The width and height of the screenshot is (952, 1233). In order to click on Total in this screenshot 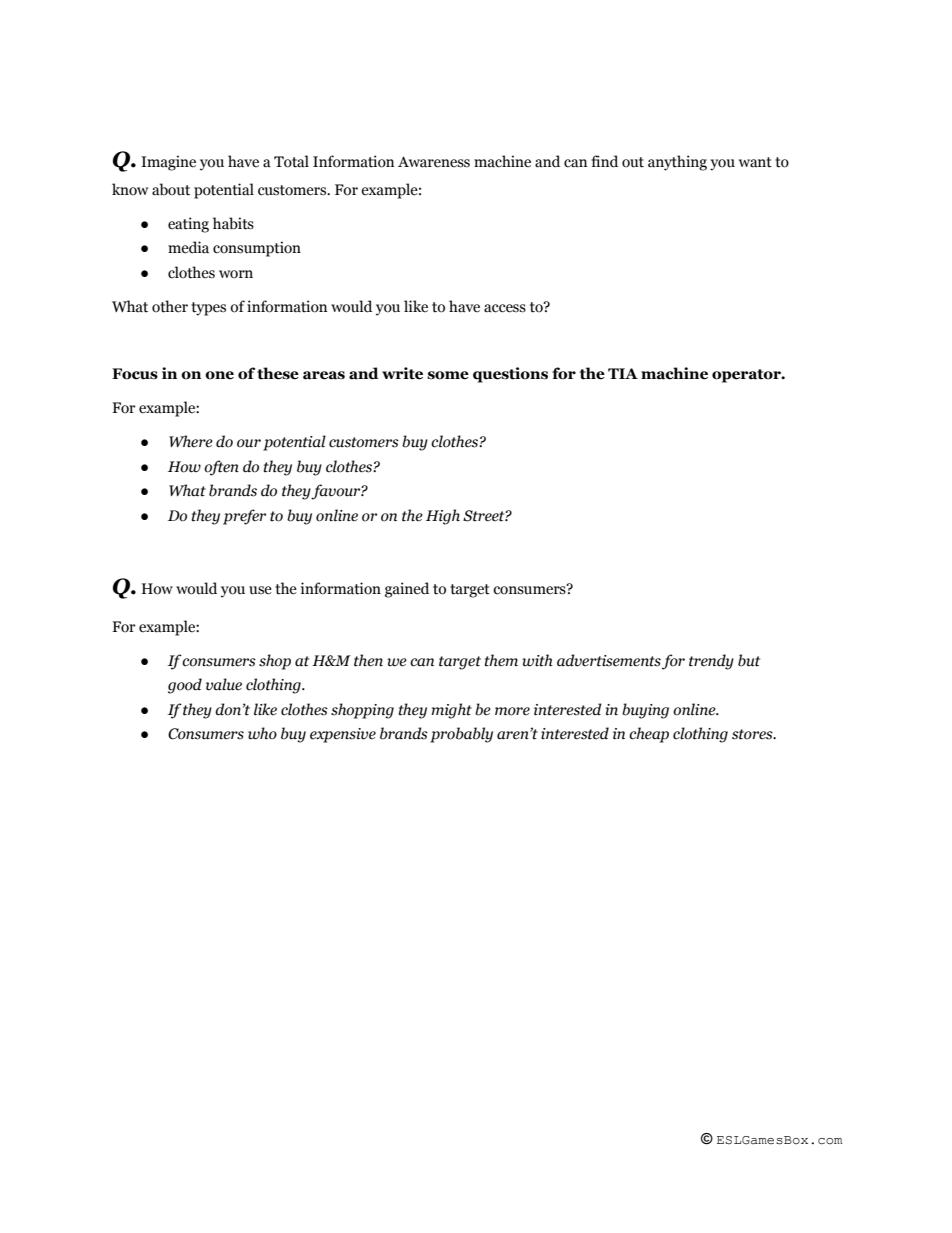, I will do `click(291, 161)`.
